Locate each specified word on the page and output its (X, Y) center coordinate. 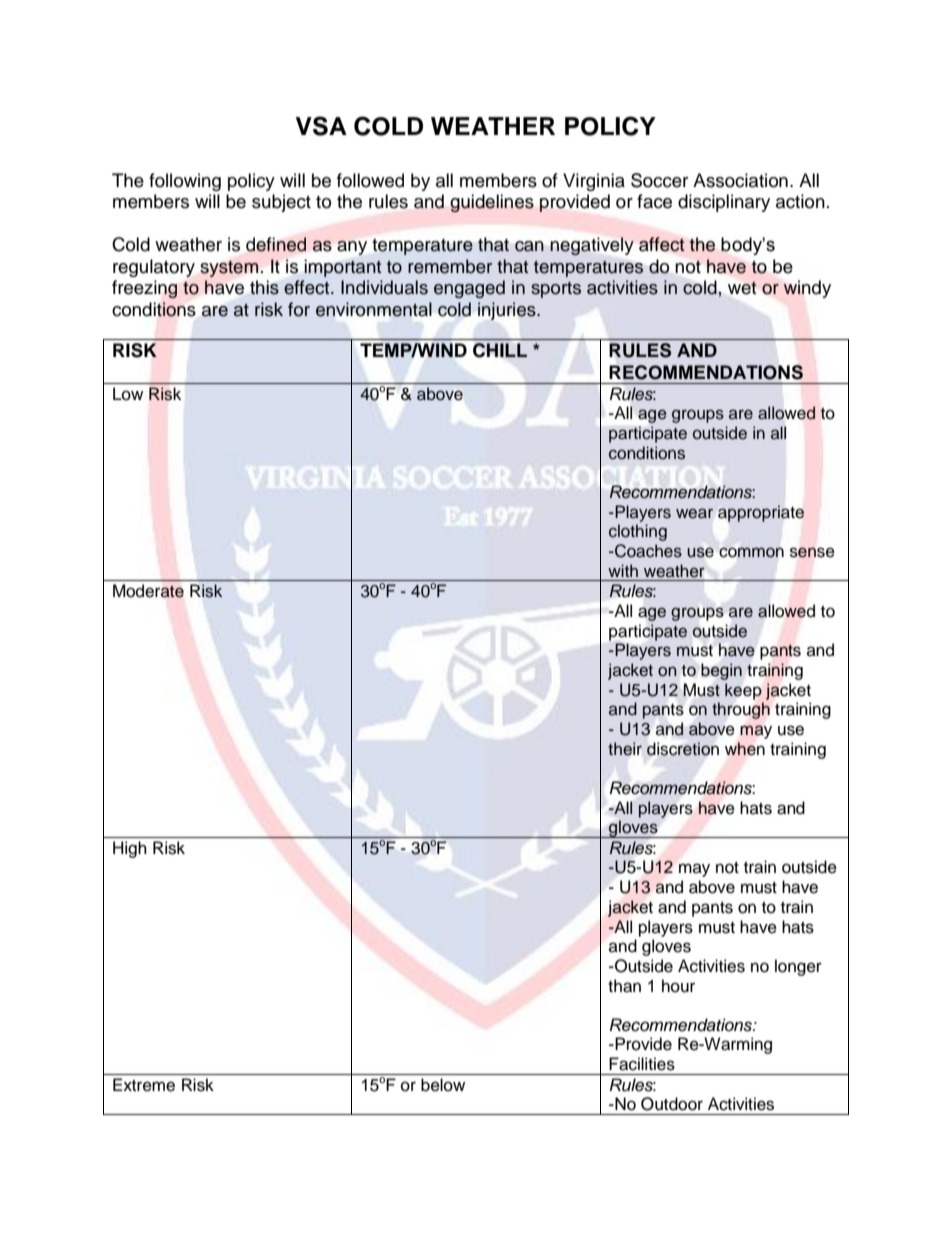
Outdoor (672, 1104)
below (443, 1085)
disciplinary (724, 203)
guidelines (492, 203)
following (185, 182)
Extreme (144, 1085)
